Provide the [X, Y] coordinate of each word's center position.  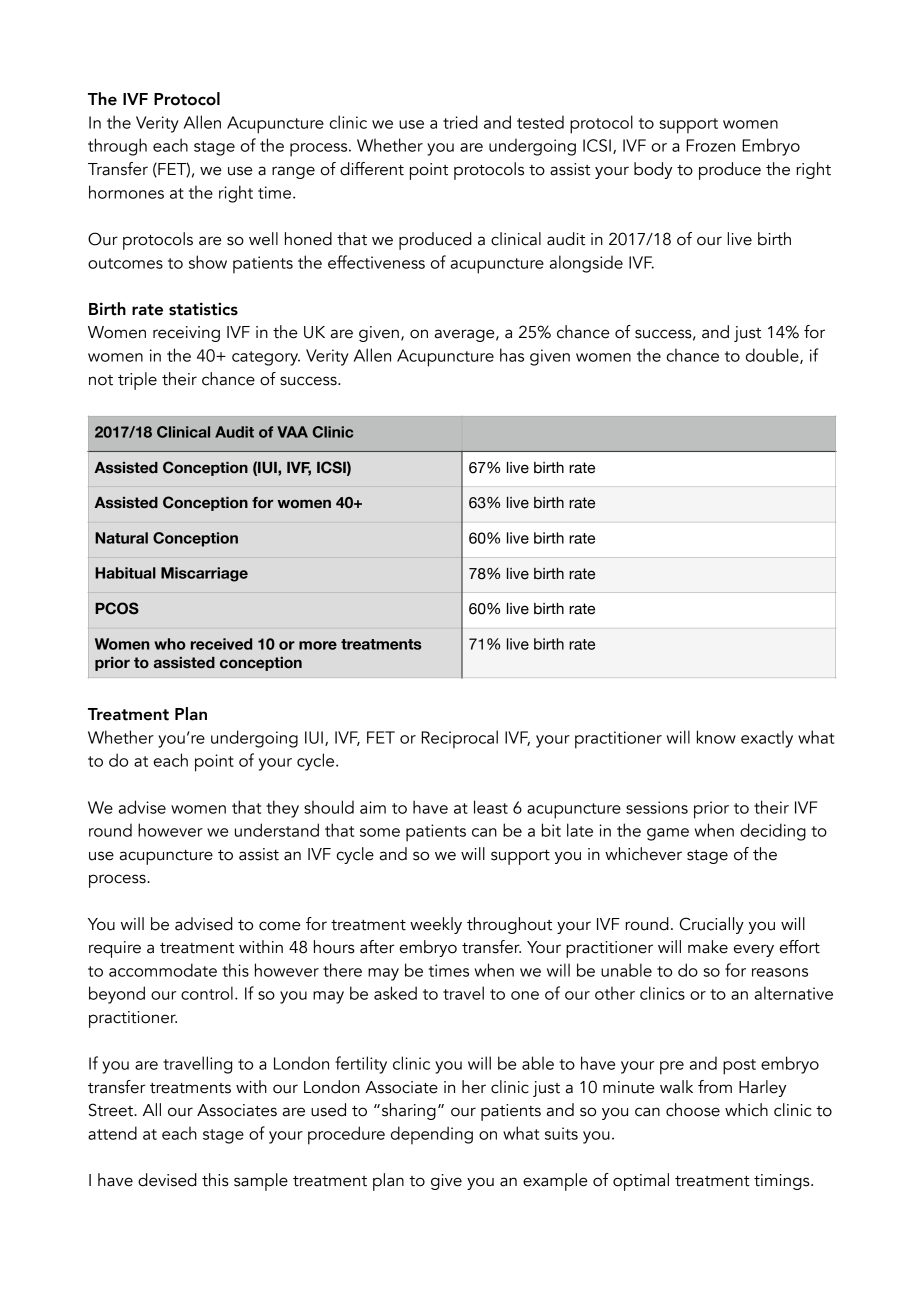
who [170, 644]
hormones [126, 192]
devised [167, 1180]
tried [460, 122]
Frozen [710, 145]
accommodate [163, 970]
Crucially [712, 925]
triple [137, 381]
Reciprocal [459, 739]
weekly [436, 925]
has [512, 355]
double [773, 356]
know [716, 737]
